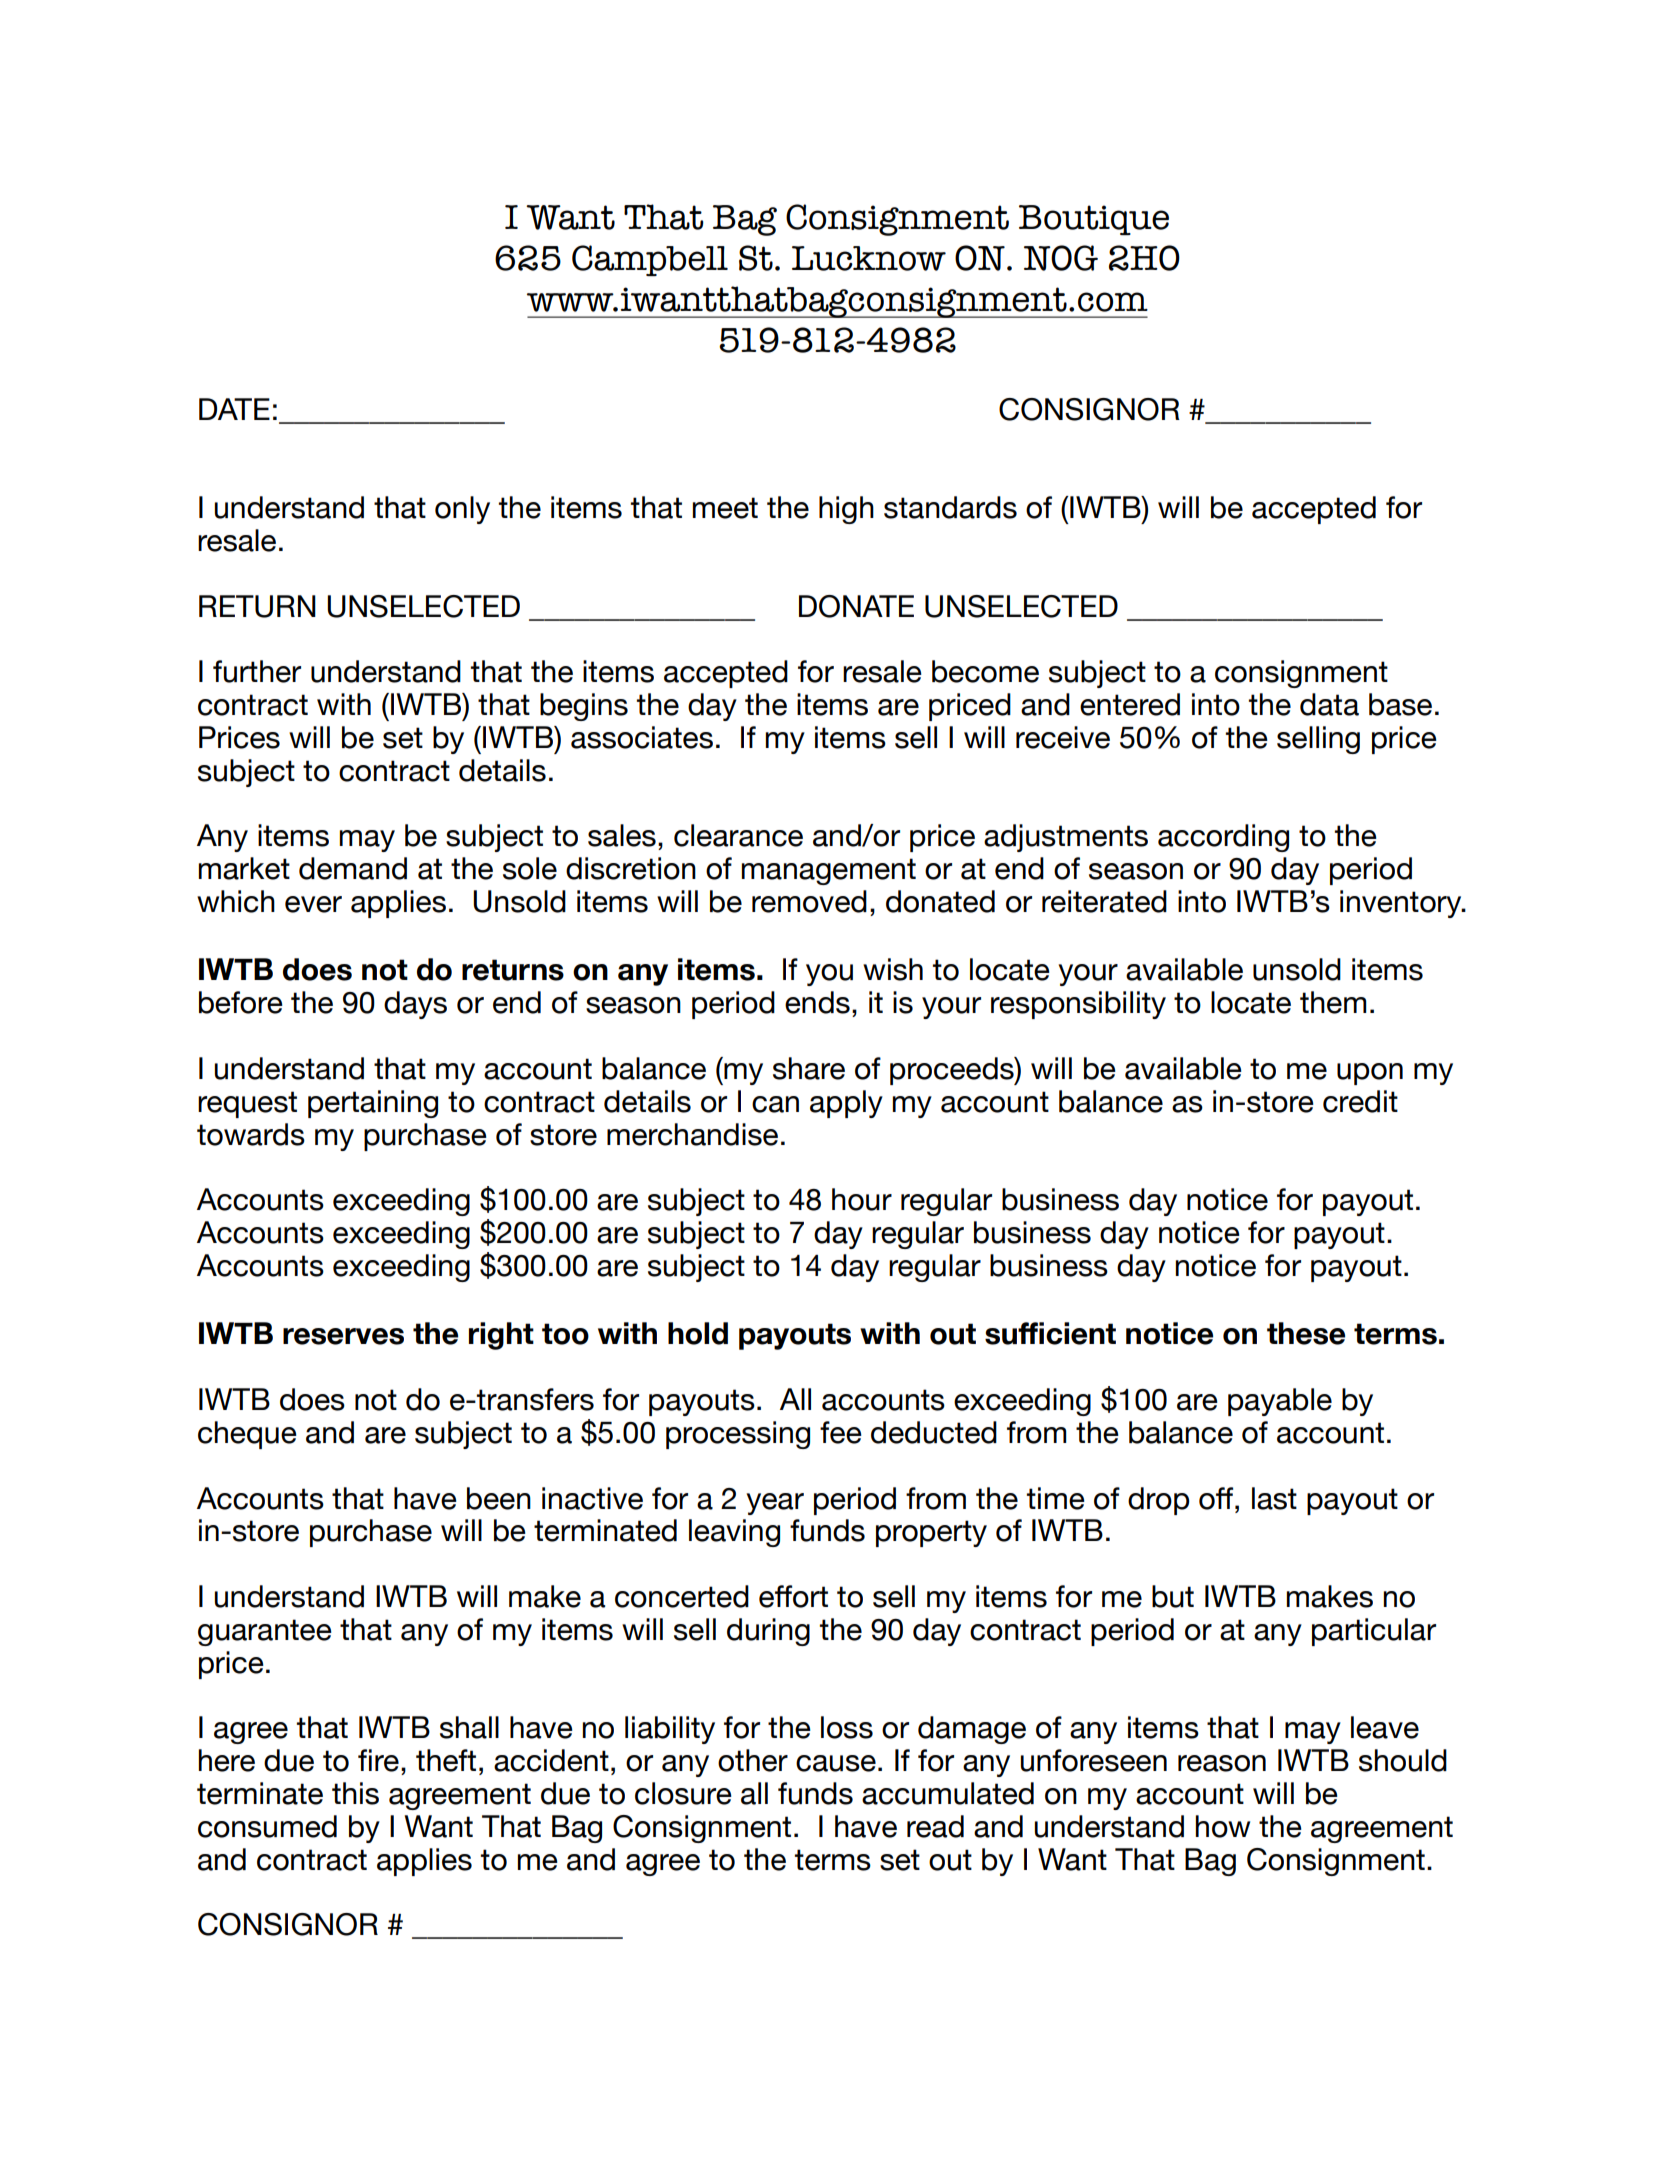 The height and width of the screenshot is (2167, 1675). Describe the element at coordinates (841, 1432) in the screenshot. I see `fee` at that location.
